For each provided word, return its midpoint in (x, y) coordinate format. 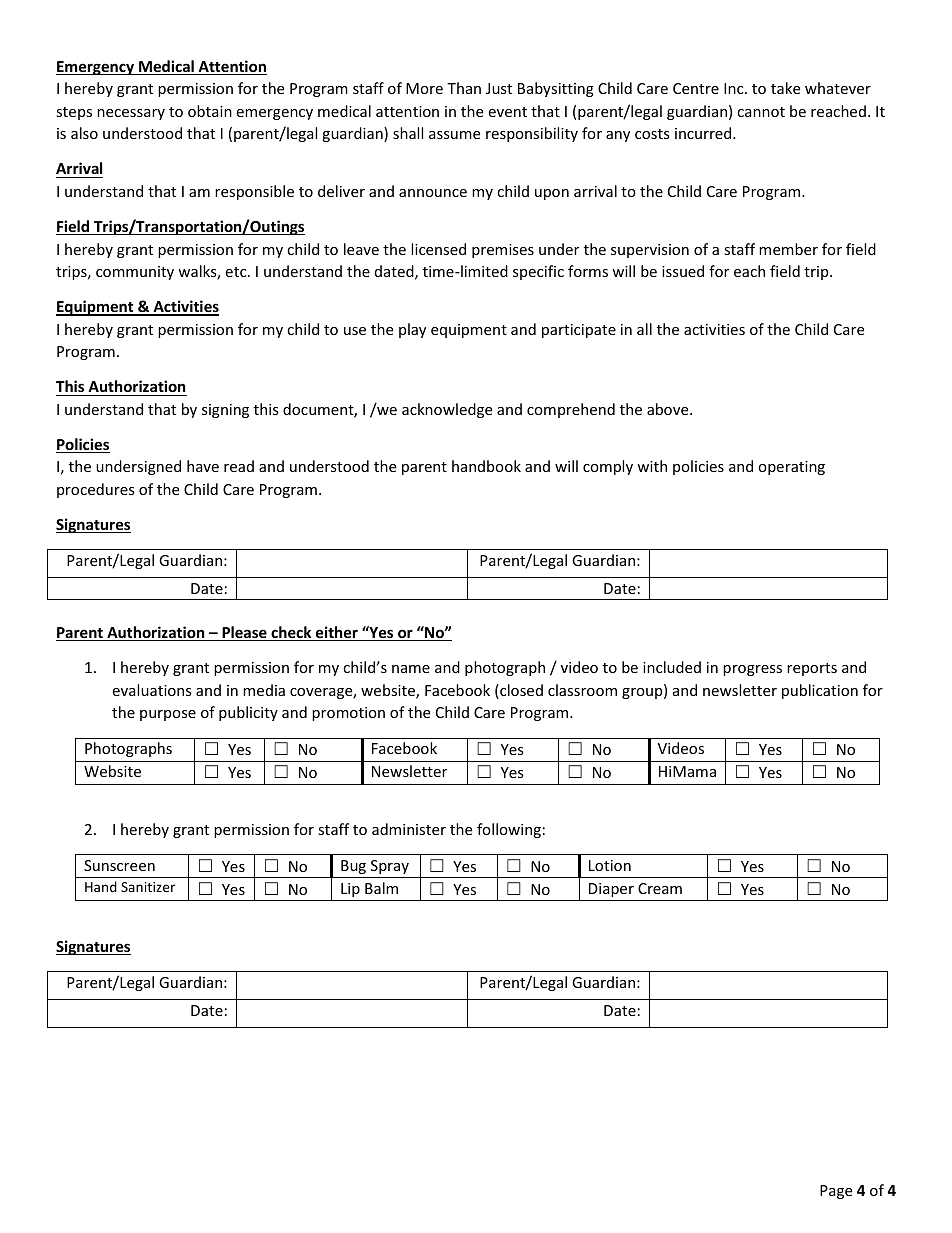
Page (836, 1192)
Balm (381, 888)
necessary (131, 114)
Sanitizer (148, 887)
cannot (761, 112)
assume (454, 135)
